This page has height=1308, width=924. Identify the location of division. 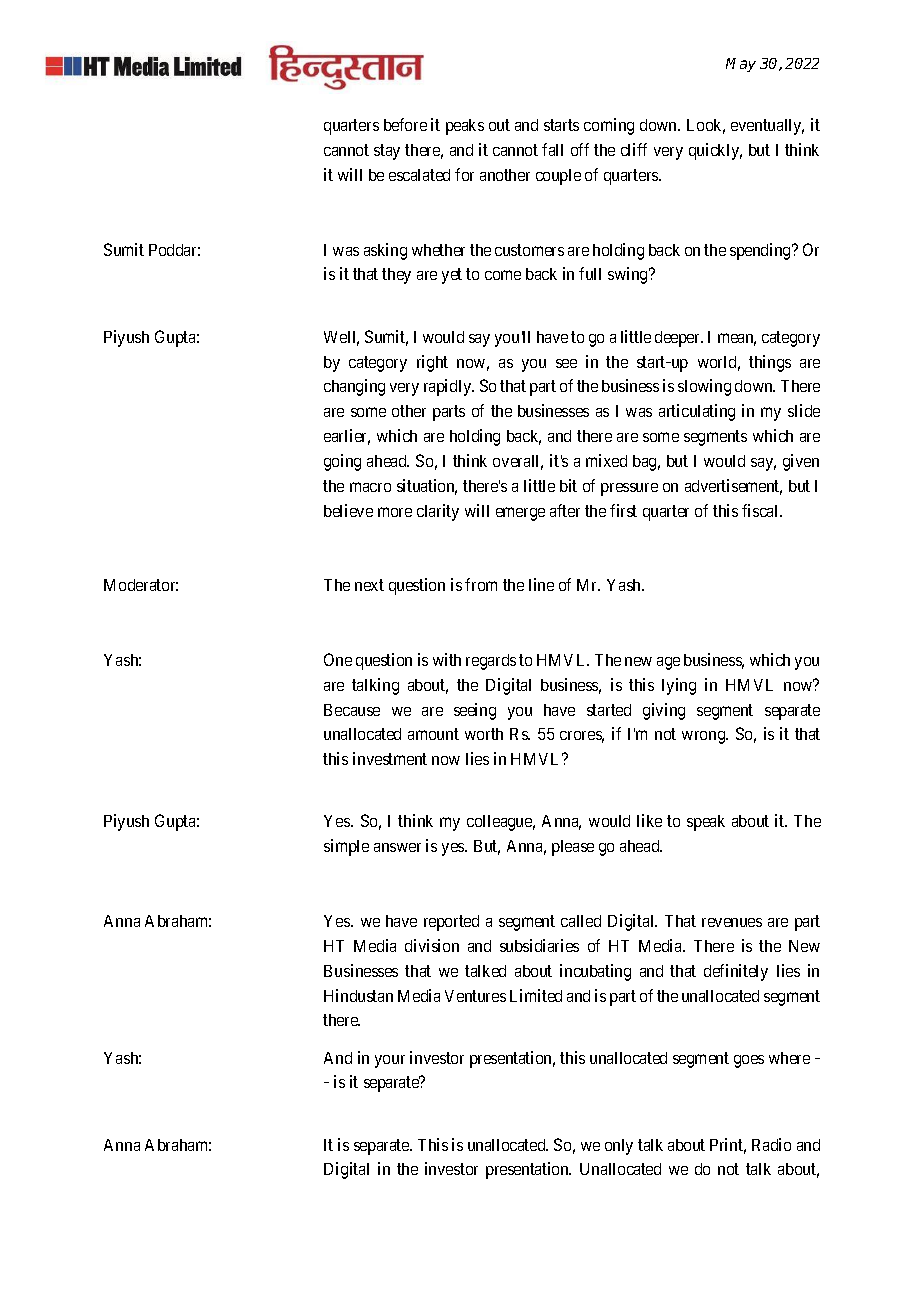
(432, 945).
